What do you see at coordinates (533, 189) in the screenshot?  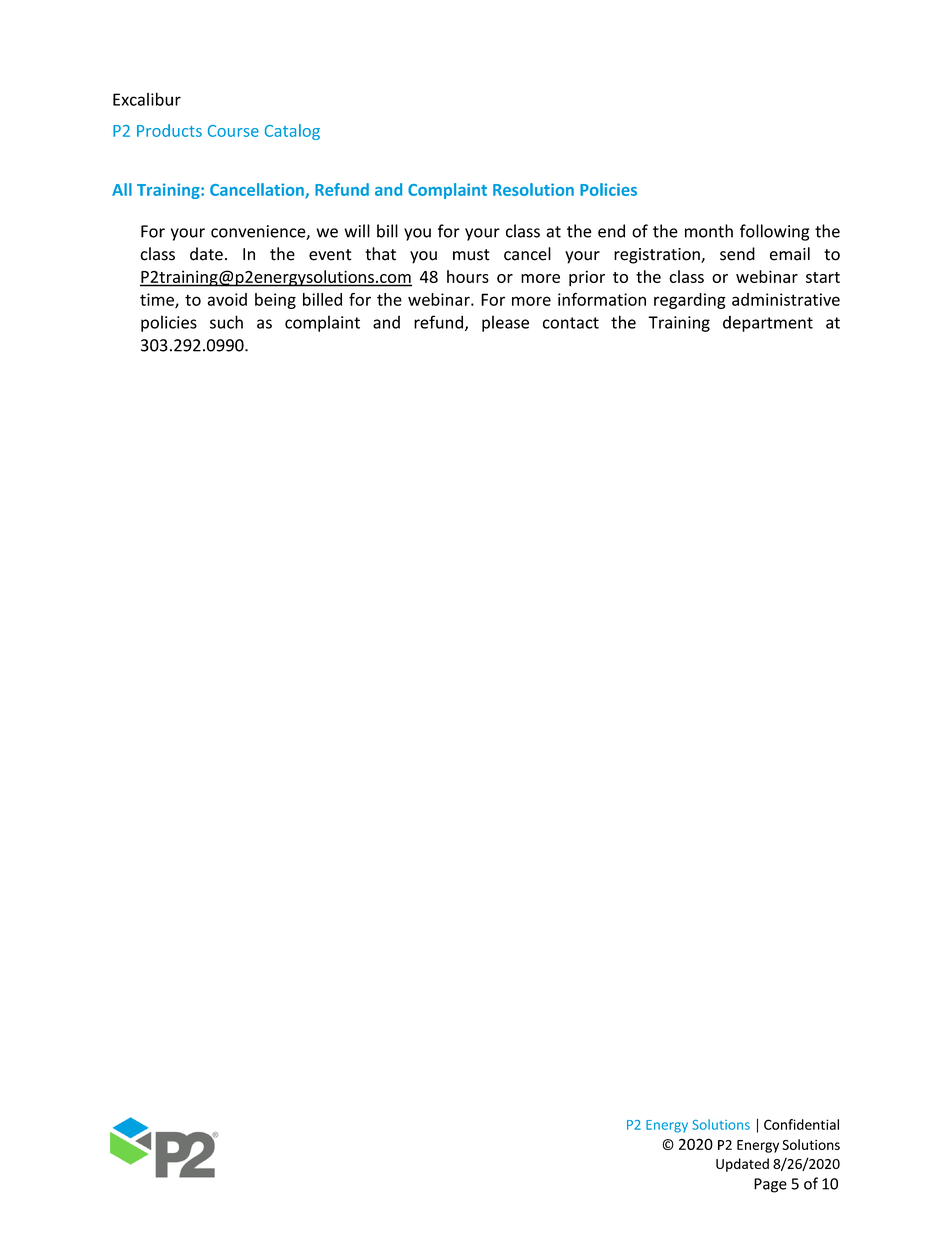 I see `Resolution` at bounding box center [533, 189].
